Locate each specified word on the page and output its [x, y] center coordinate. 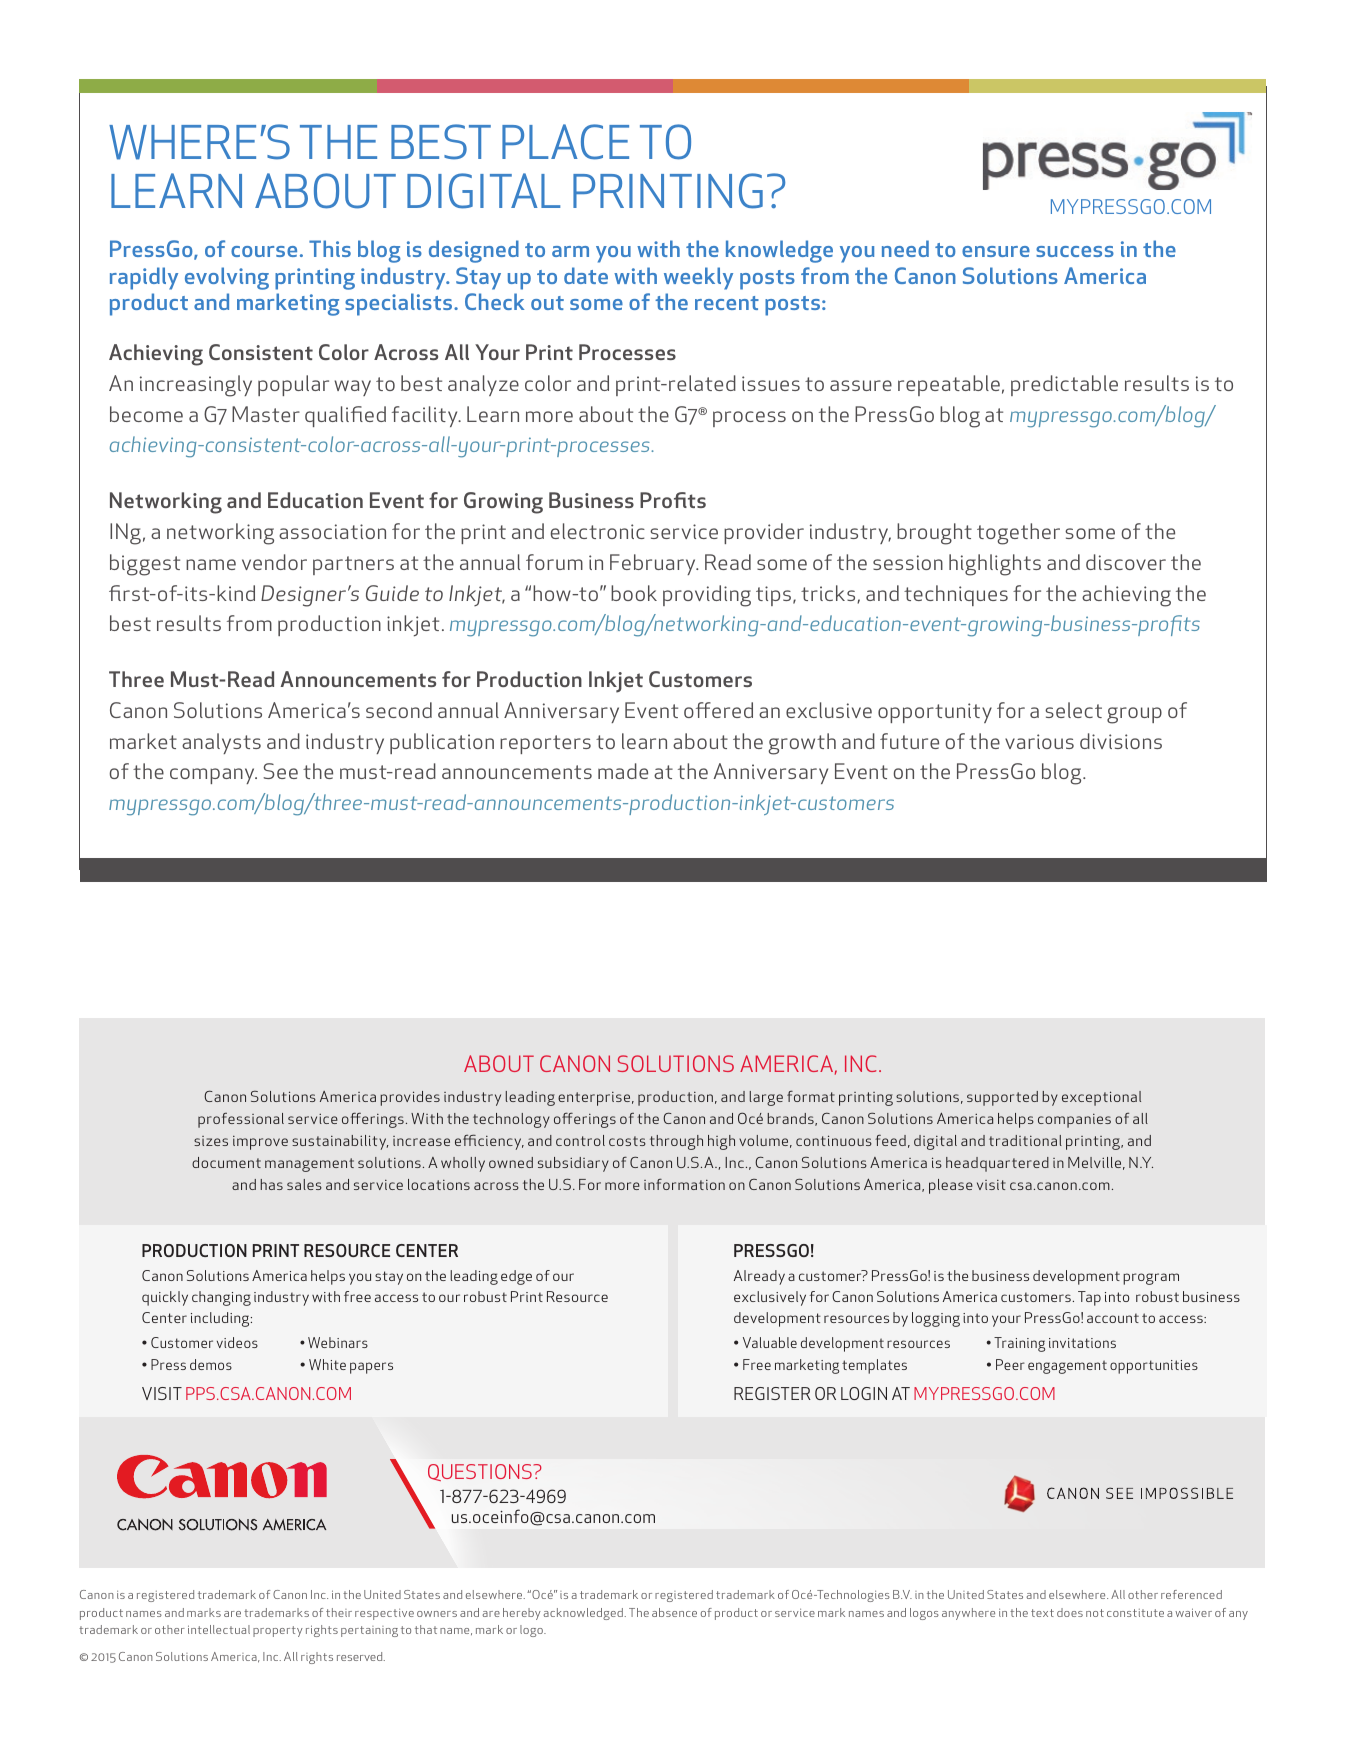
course [264, 251]
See [280, 771]
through [676, 1142]
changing [221, 1298]
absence [674, 1612]
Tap [1089, 1298]
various [1039, 741]
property [278, 1631]
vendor [274, 562]
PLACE [565, 142]
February [654, 564]
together [1018, 534]
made [623, 771]
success [1075, 251]
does [1070, 1612]
